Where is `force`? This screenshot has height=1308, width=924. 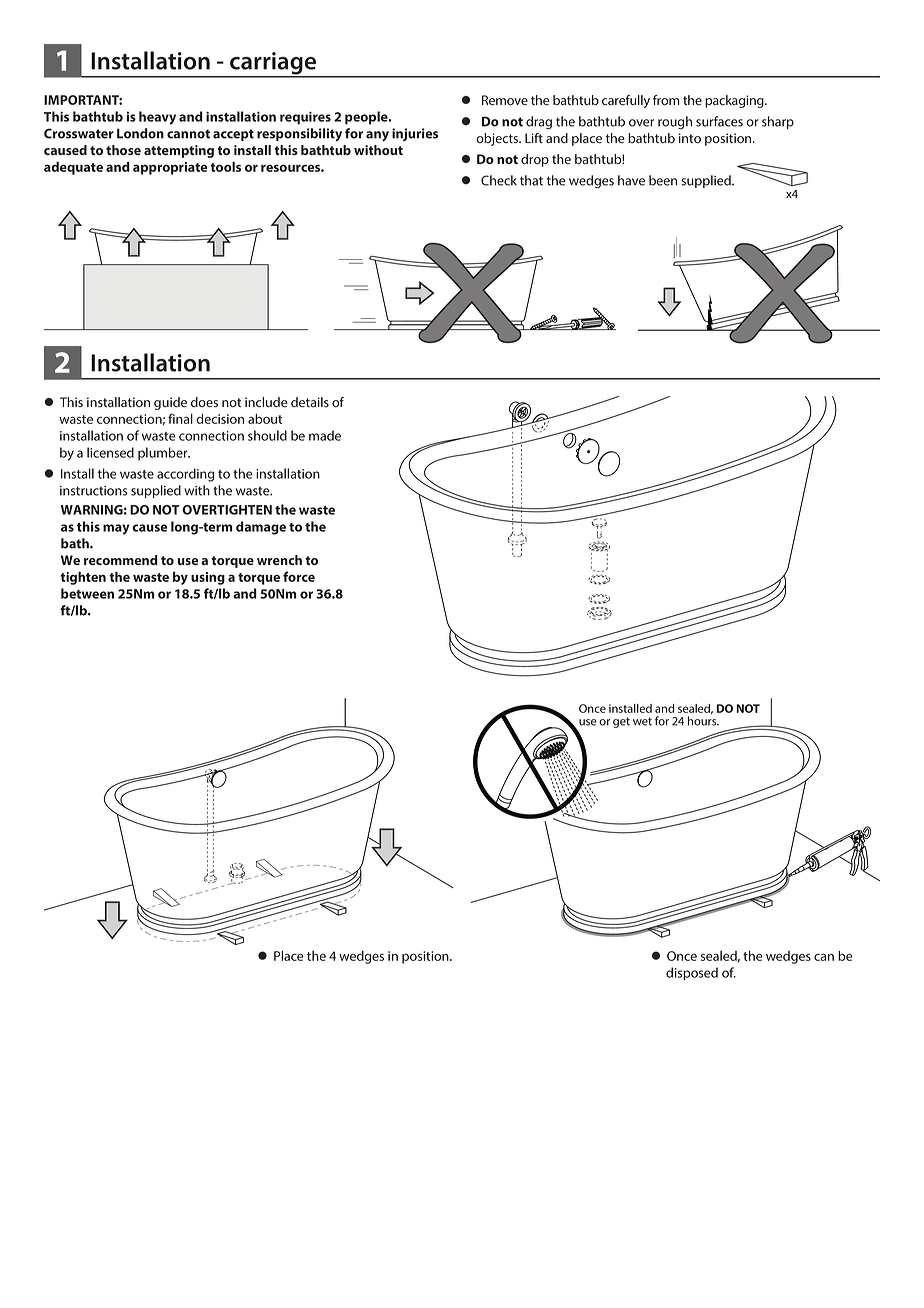 force is located at coordinates (299, 576).
